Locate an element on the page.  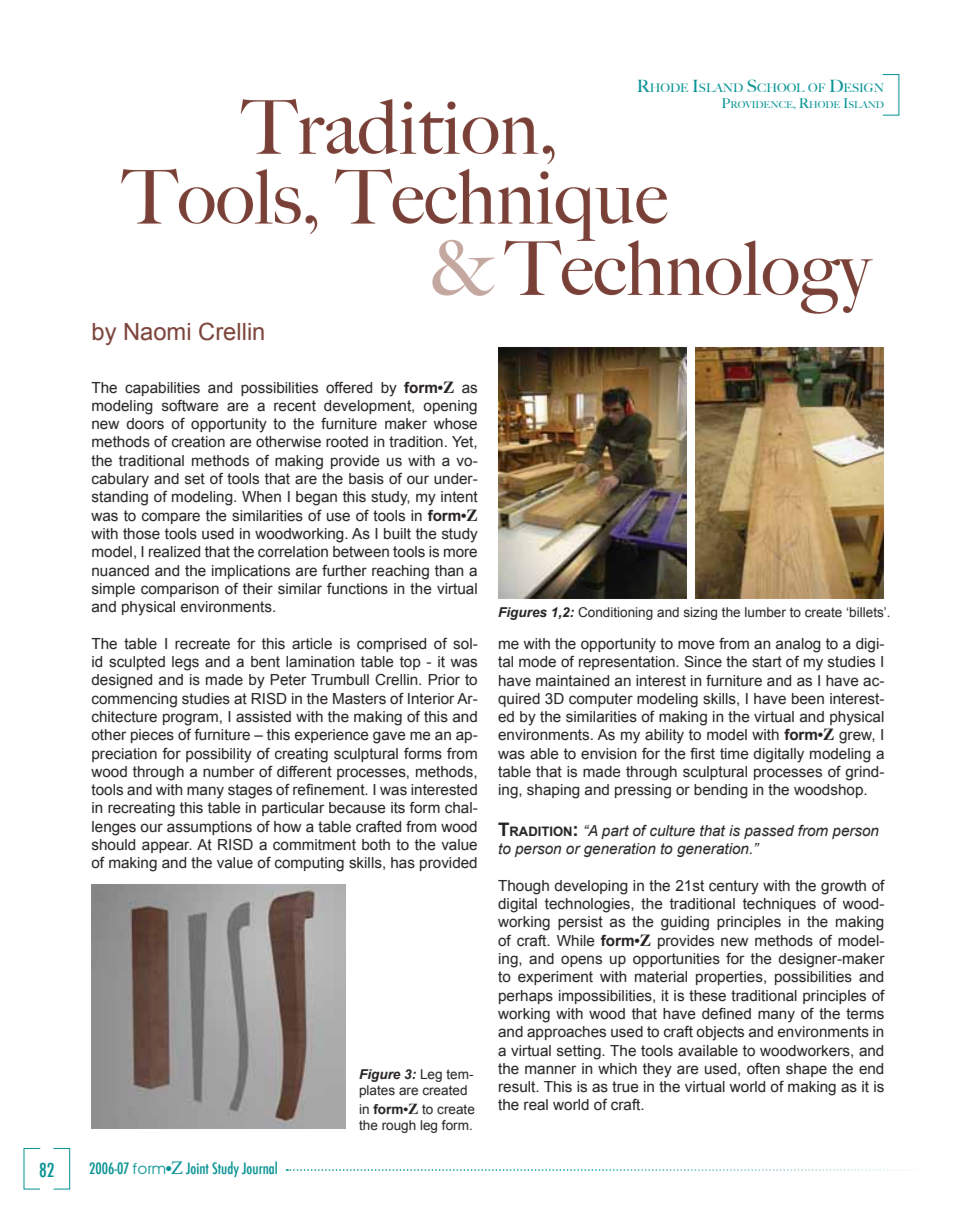
pieces is located at coordinates (152, 736).
